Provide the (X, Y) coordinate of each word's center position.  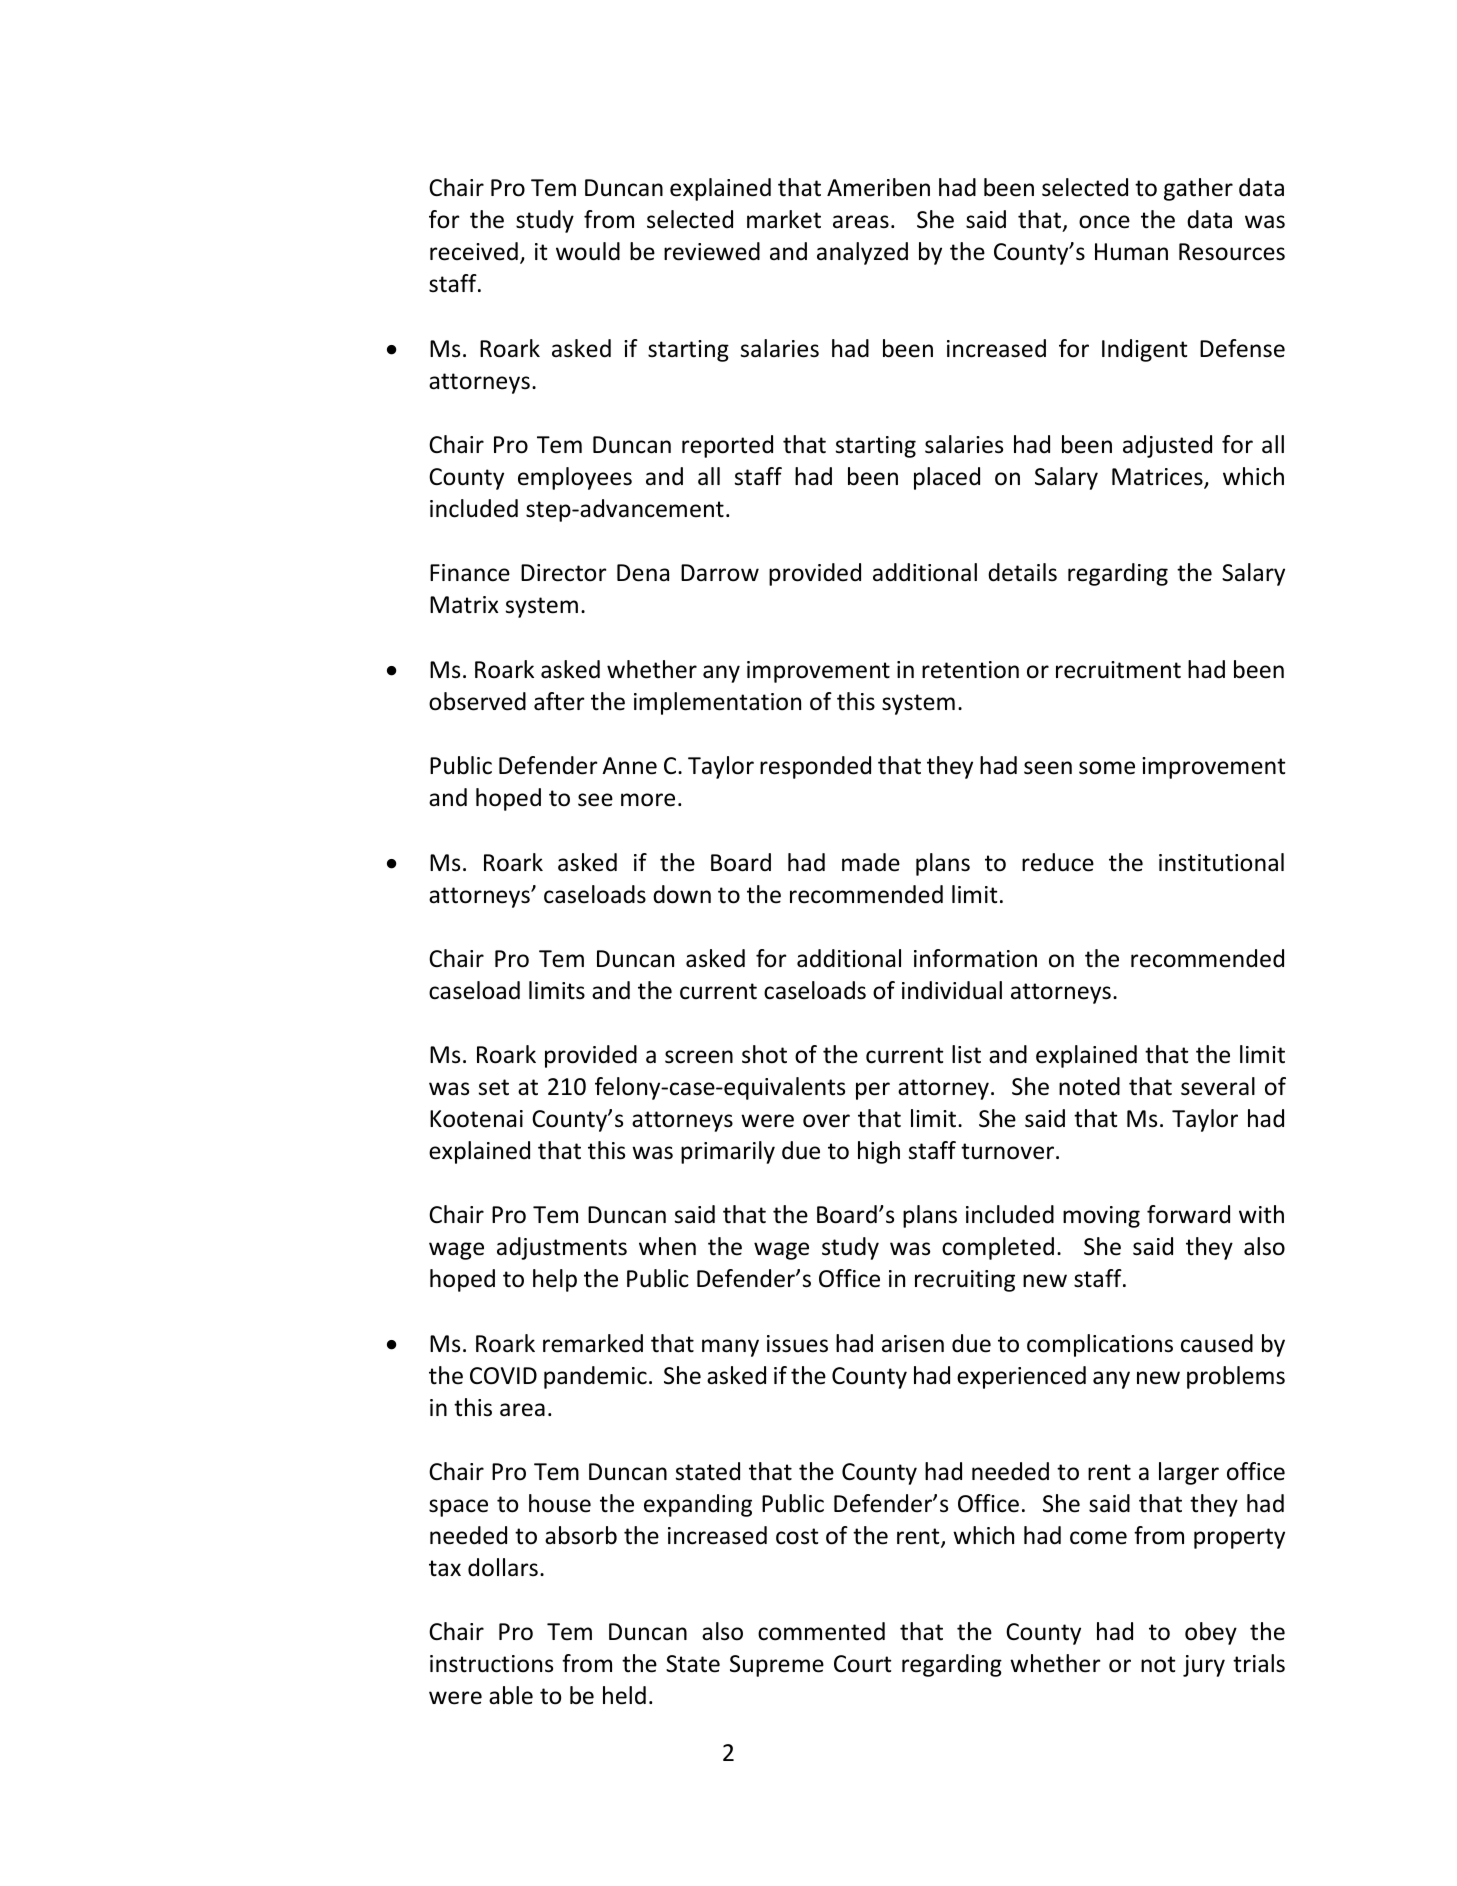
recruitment (1118, 670)
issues (797, 1344)
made (871, 862)
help (555, 1280)
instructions (491, 1664)
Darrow (720, 573)
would (588, 251)
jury (1204, 1666)
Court (862, 1664)
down (682, 894)
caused (1217, 1343)
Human (1131, 252)
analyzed (862, 253)
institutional (1221, 862)
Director (564, 573)
